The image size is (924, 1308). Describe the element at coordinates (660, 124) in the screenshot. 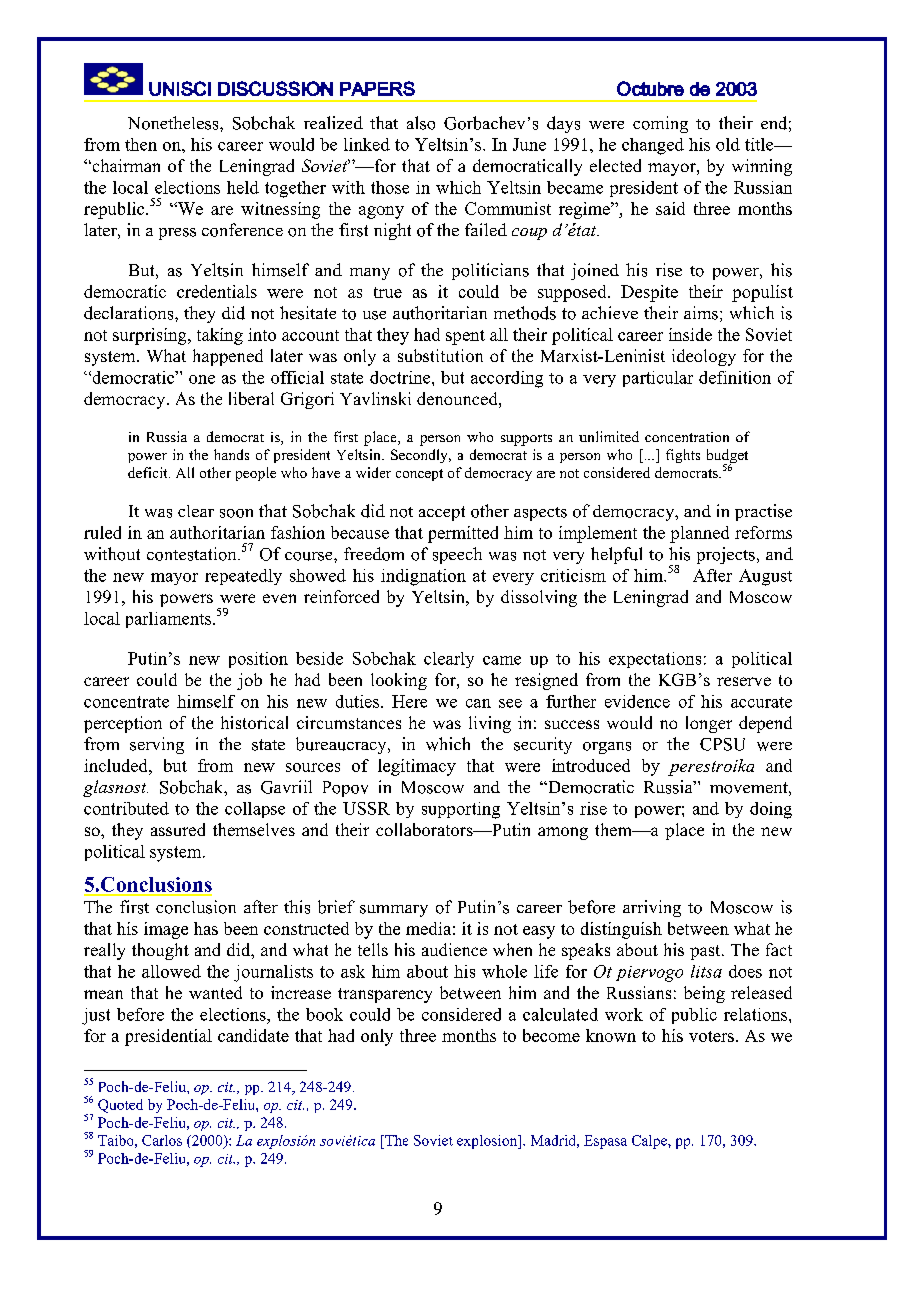

I see `coming` at that location.
